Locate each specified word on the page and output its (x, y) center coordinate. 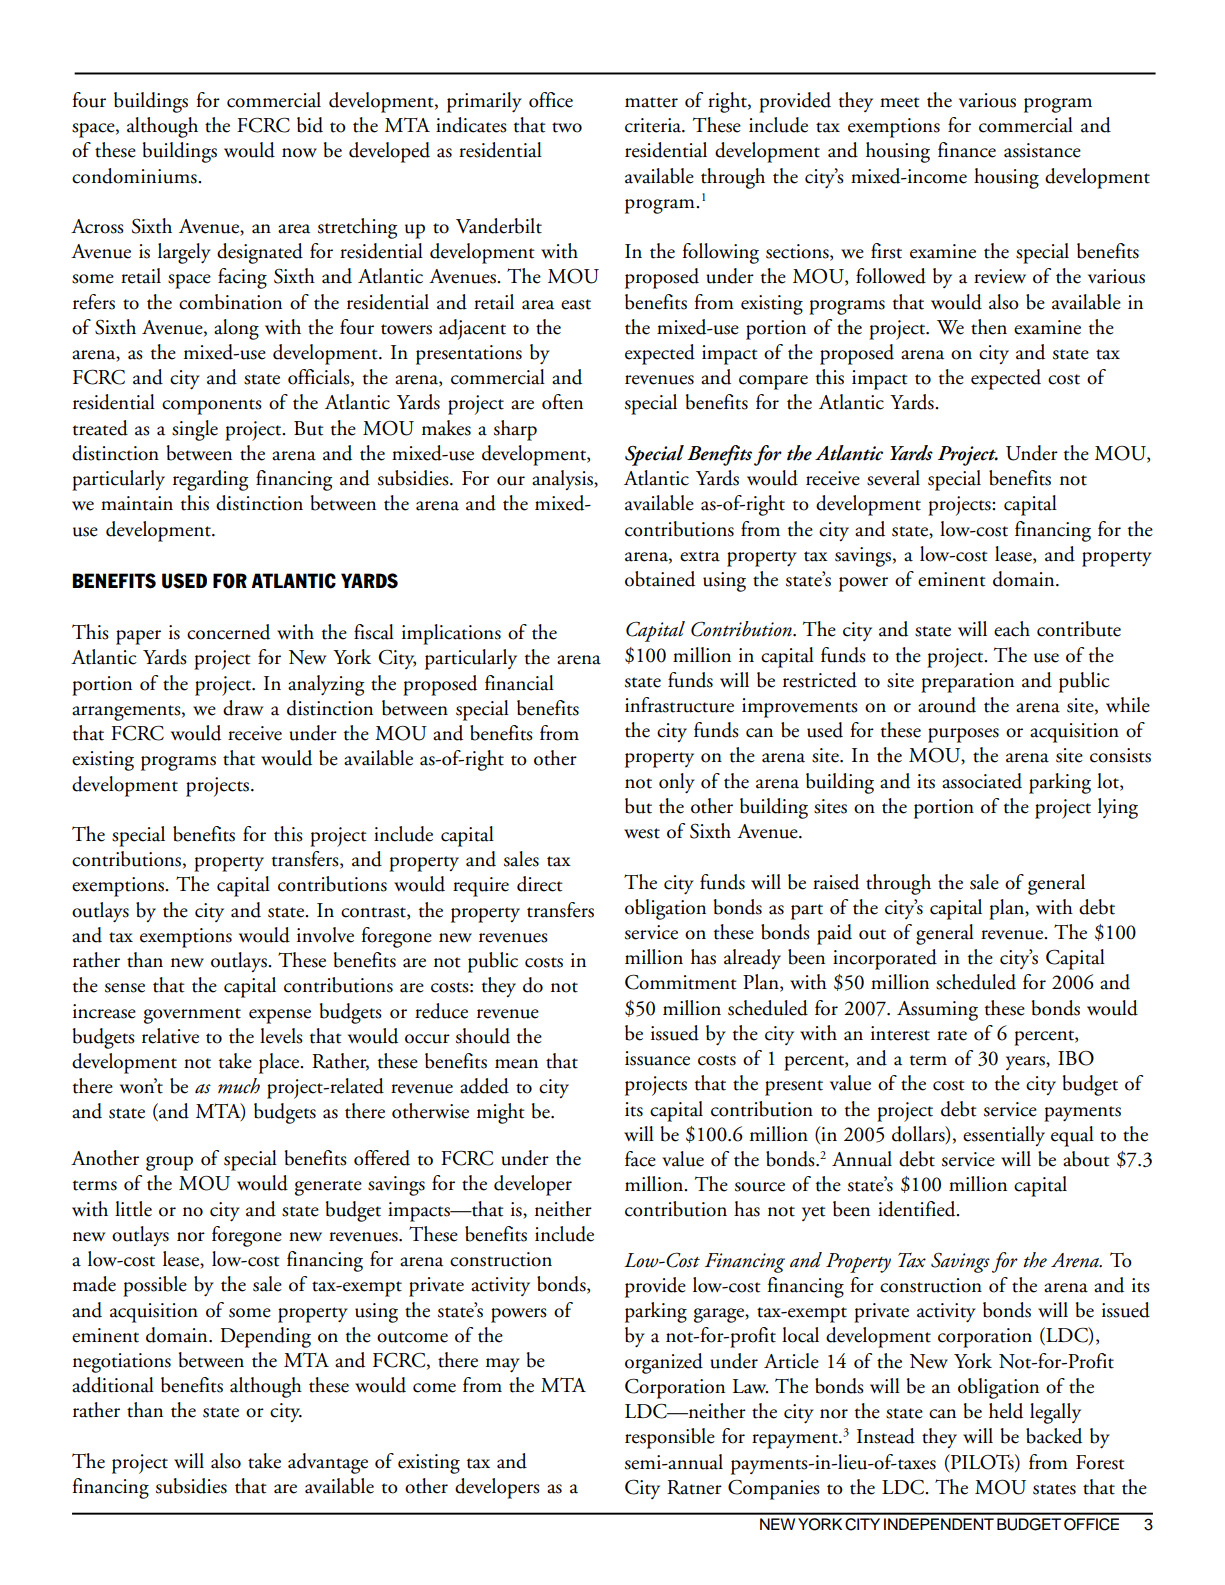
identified (918, 1209)
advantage (328, 1463)
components (212, 407)
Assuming (937, 1011)
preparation (967, 683)
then (989, 327)
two (567, 127)
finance (967, 150)
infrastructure (679, 705)
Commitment (681, 982)
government (192, 1016)
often (562, 402)
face (640, 1159)
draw (243, 708)
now (299, 153)
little (133, 1209)
